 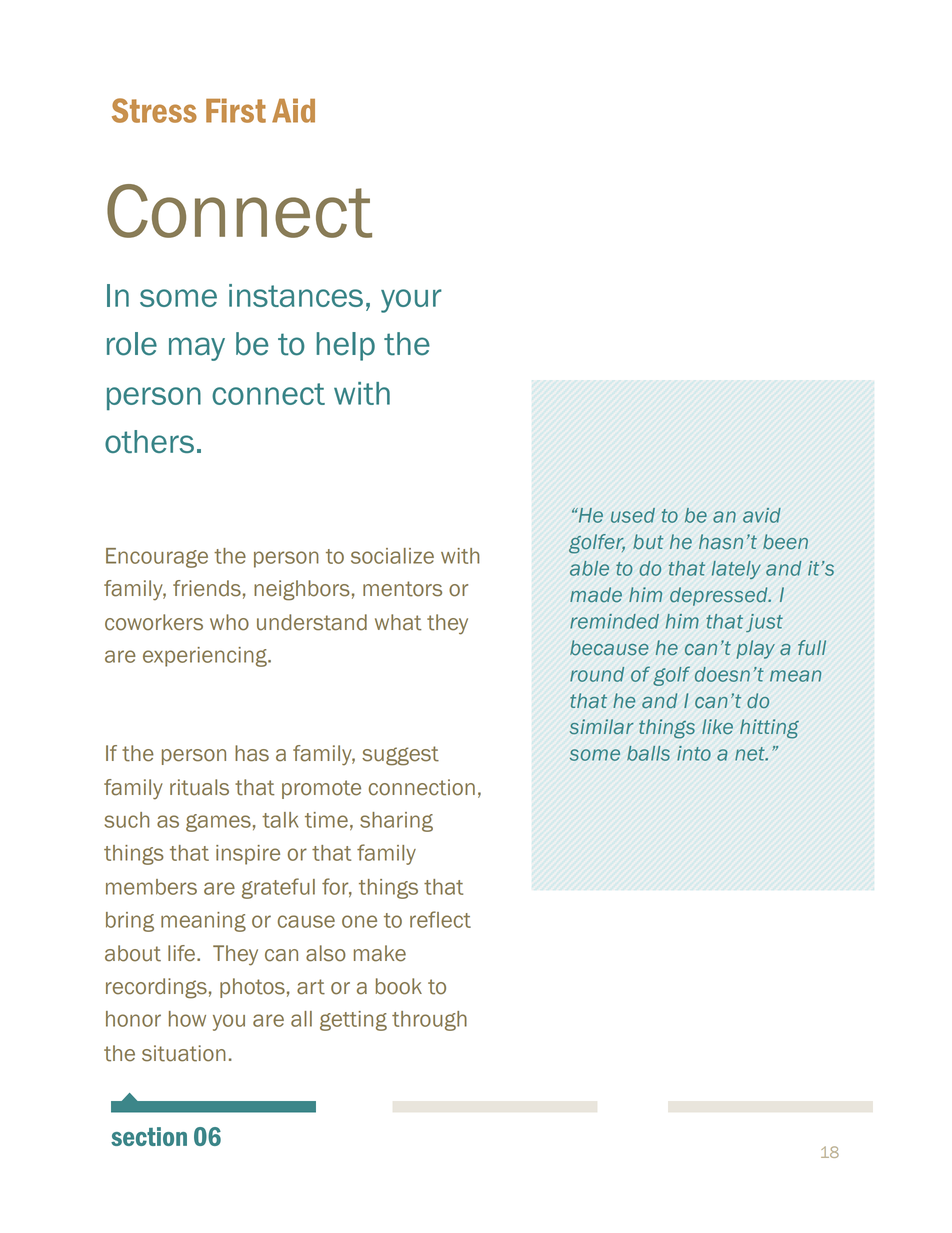 What do you see at coordinates (694, 753) in the screenshot?
I see `into` at bounding box center [694, 753].
